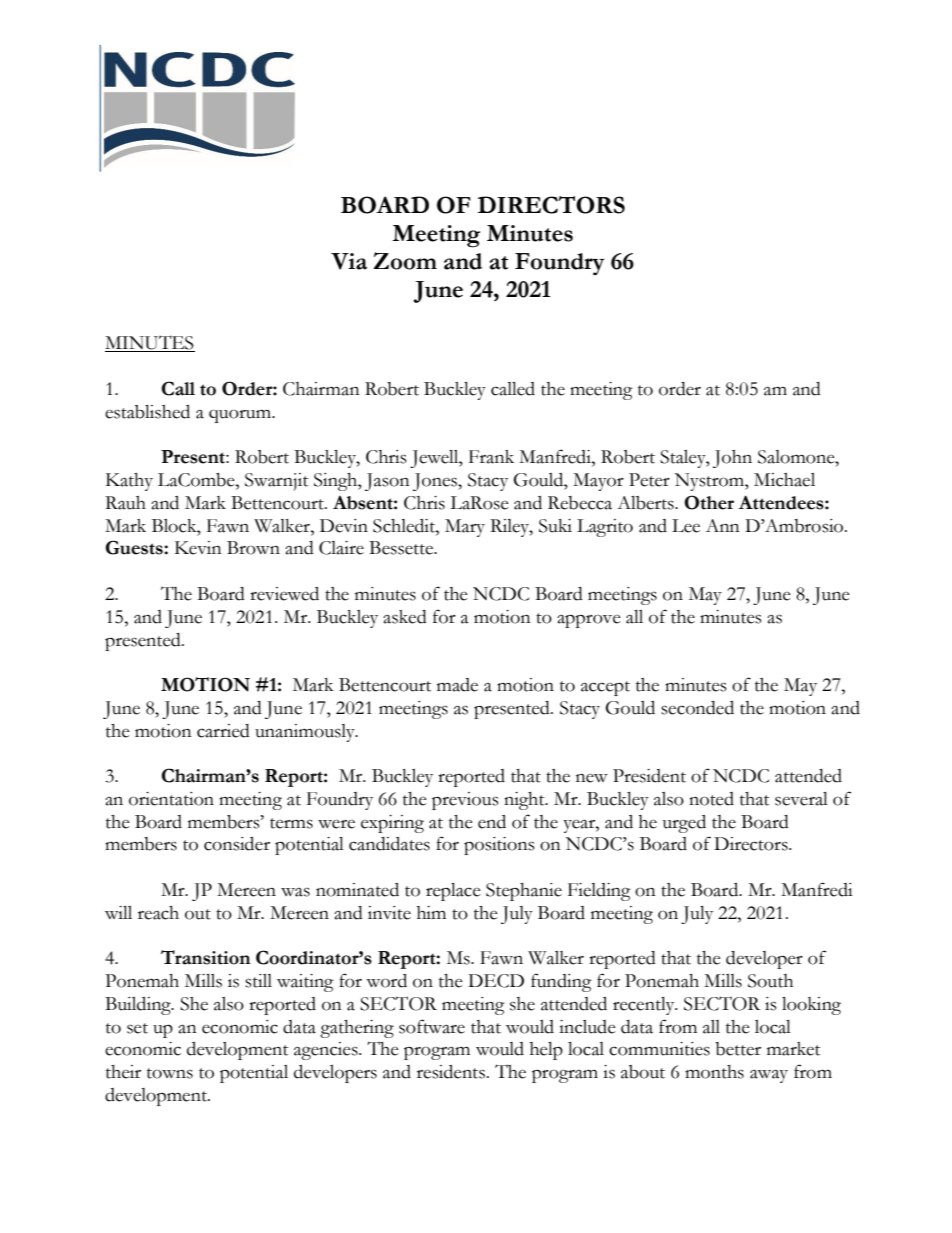 This document has width=952, height=1233. What do you see at coordinates (237, 844) in the document?
I see `consider` at bounding box center [237, 844].
